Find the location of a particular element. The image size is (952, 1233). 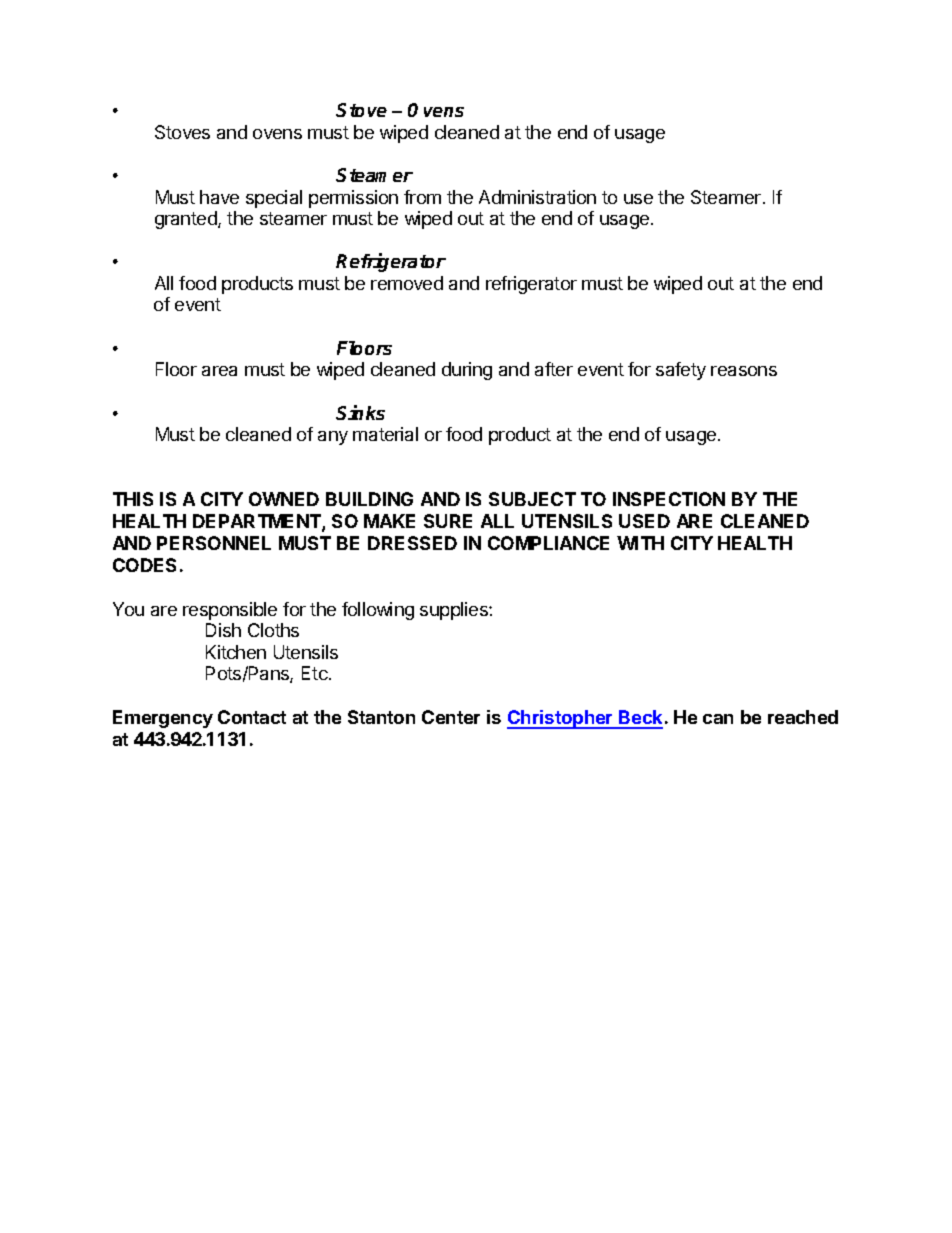

INSPECTION is located at coordinates (669, 499).
